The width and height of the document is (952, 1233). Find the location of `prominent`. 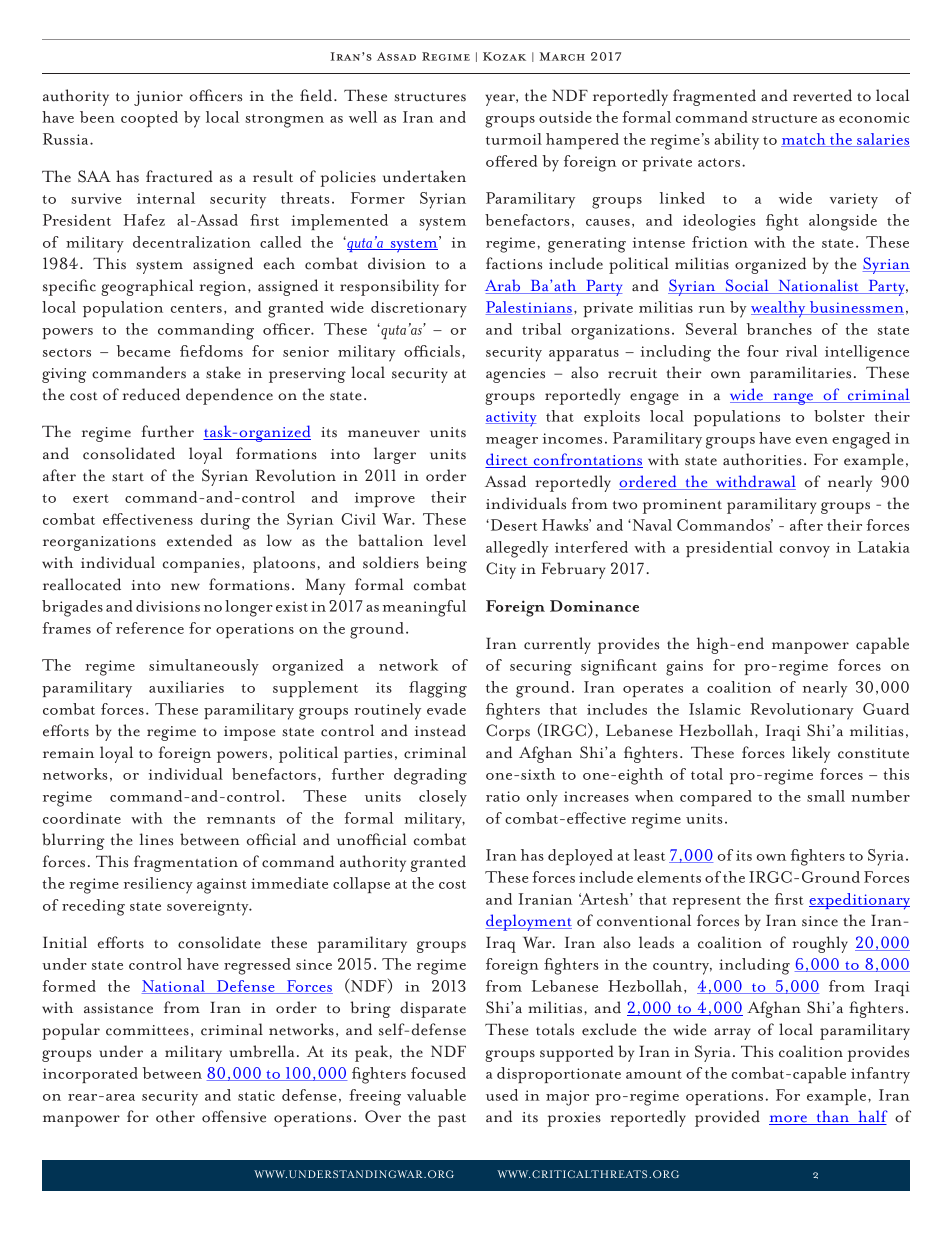

prominent is located at coordinates (682, 506).
